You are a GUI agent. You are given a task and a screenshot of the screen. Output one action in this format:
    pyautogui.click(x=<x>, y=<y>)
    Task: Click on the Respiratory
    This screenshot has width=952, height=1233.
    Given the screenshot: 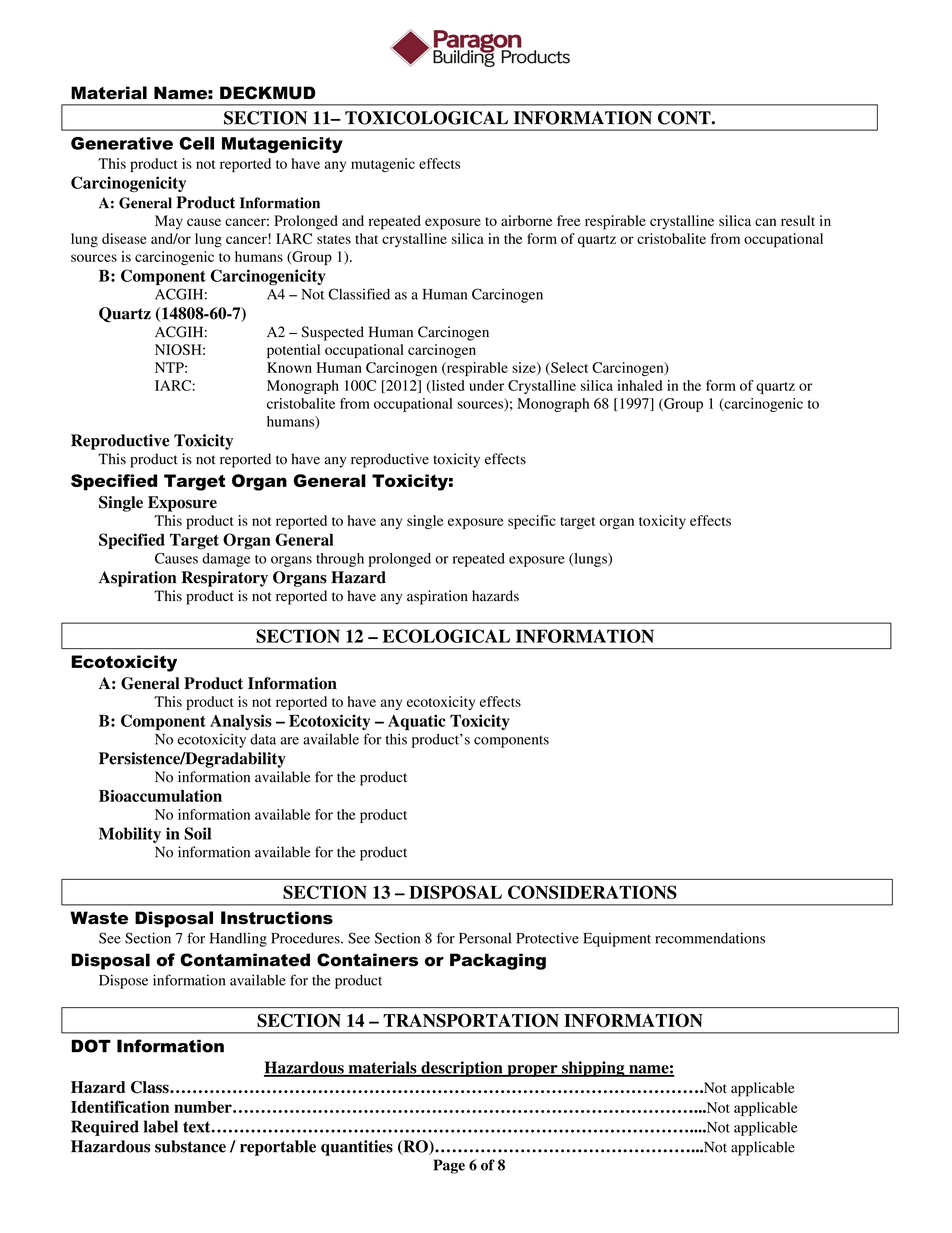 What is the action you would take?
    pyautogui.click(x=224, y=579)
